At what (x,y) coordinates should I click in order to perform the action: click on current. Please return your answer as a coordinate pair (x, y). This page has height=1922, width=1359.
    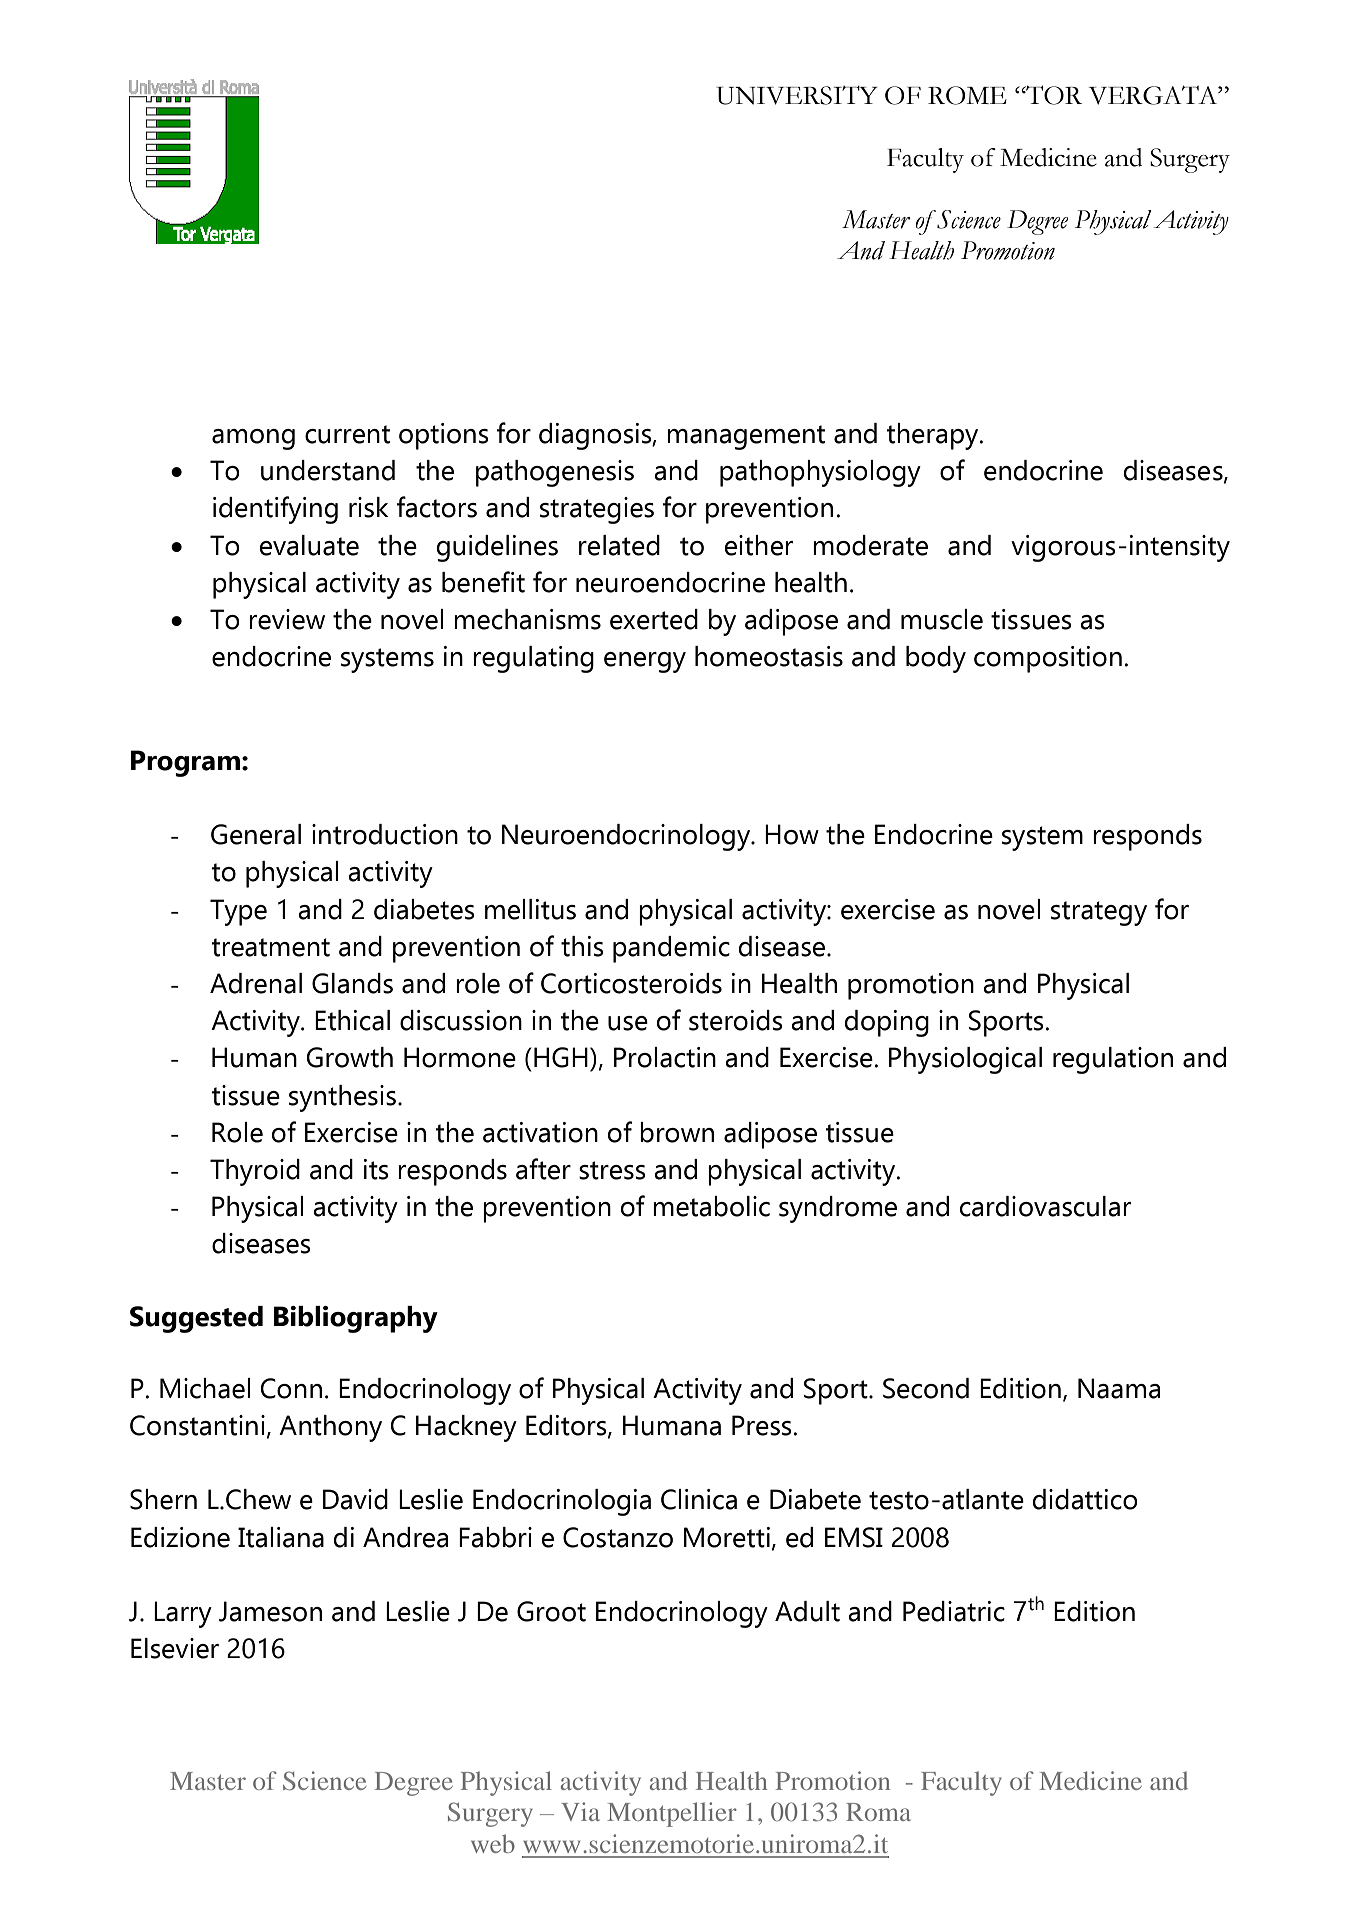
    Looking at the image, I should click on (347, 434).
